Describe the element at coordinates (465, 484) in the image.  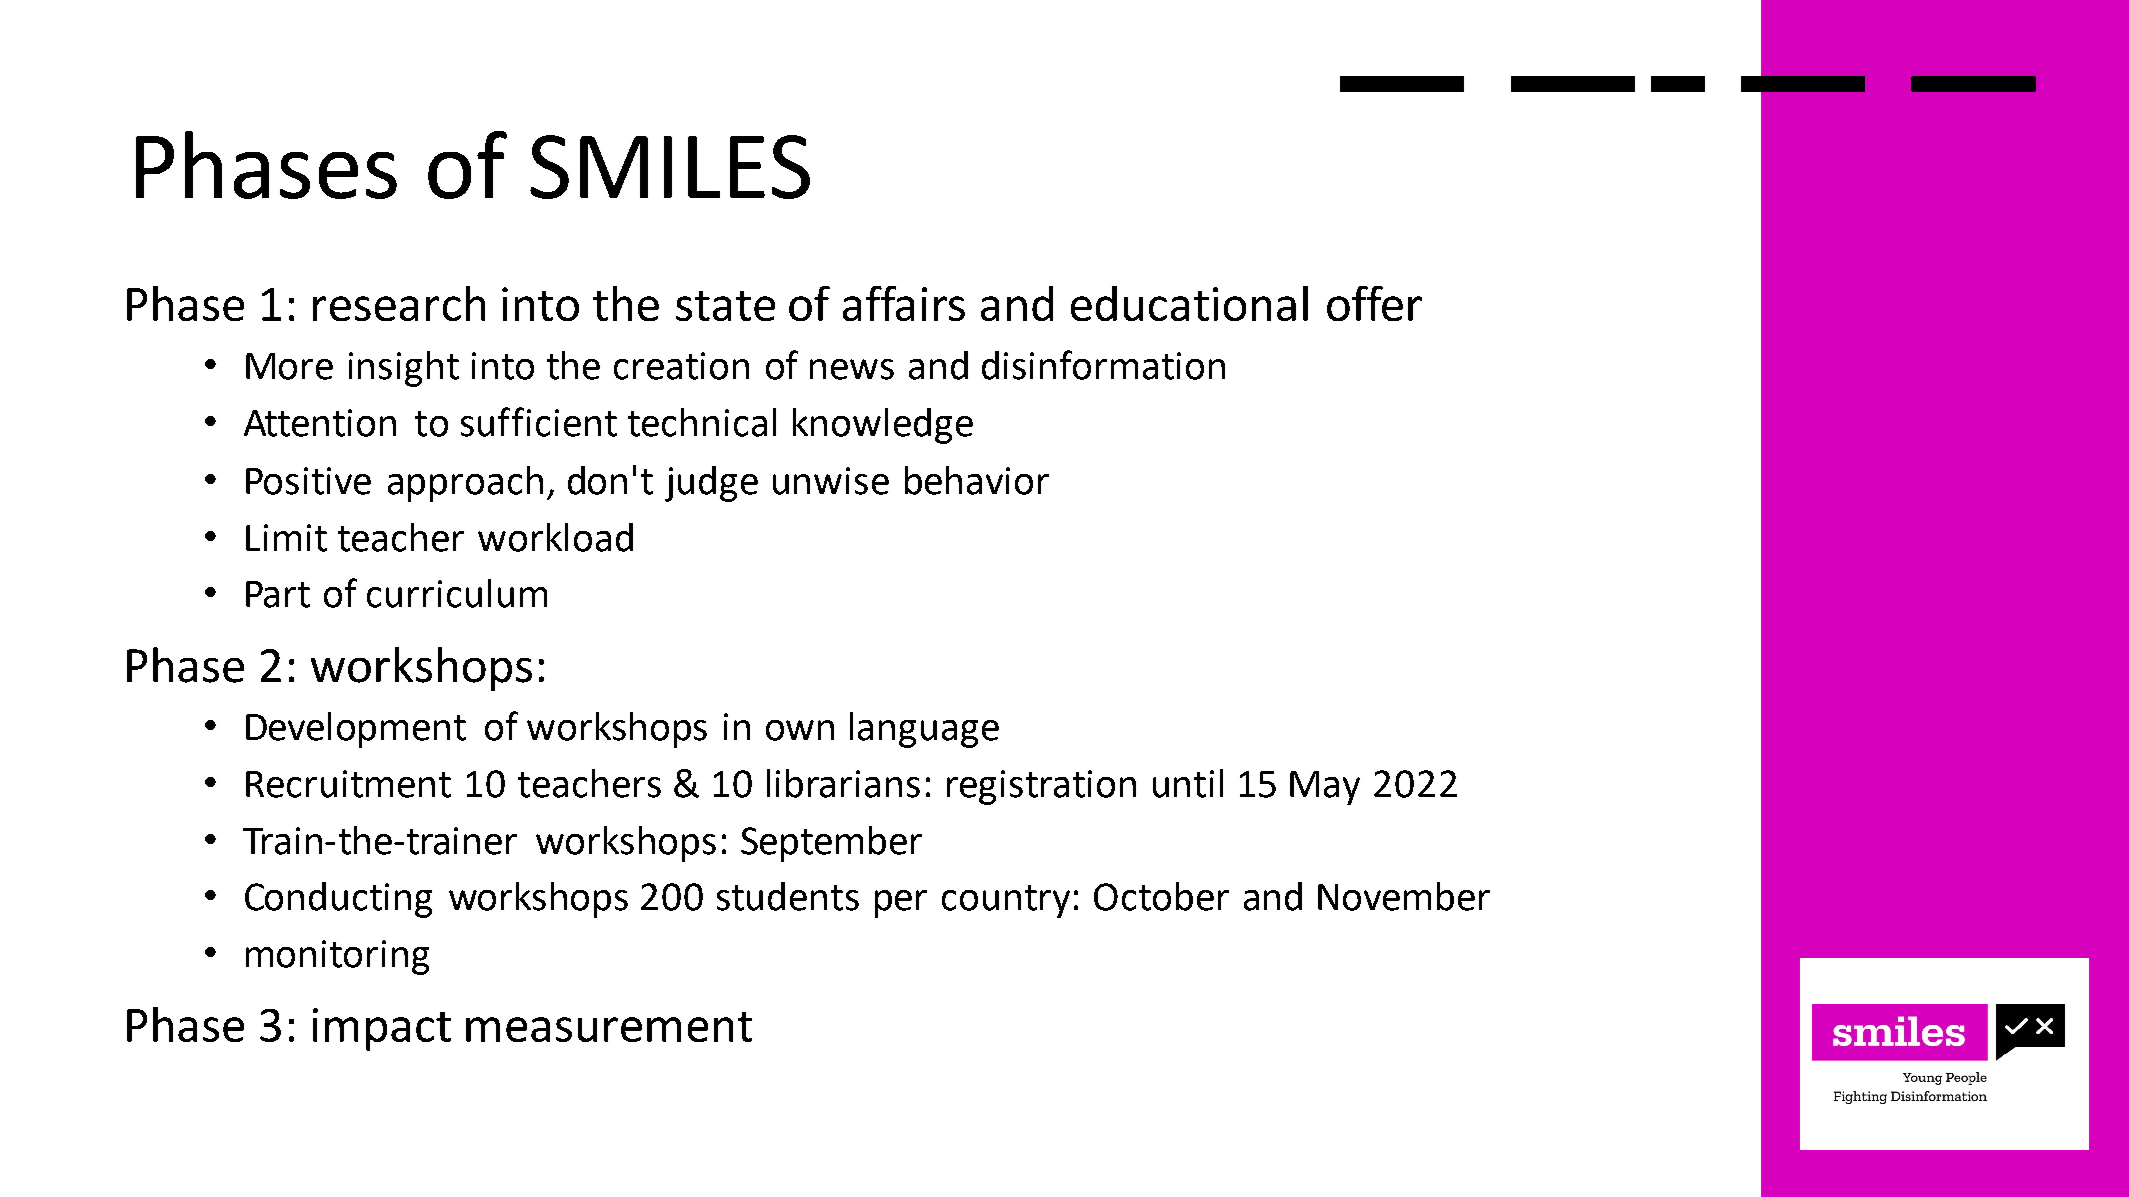
I see `approach` at that location.
